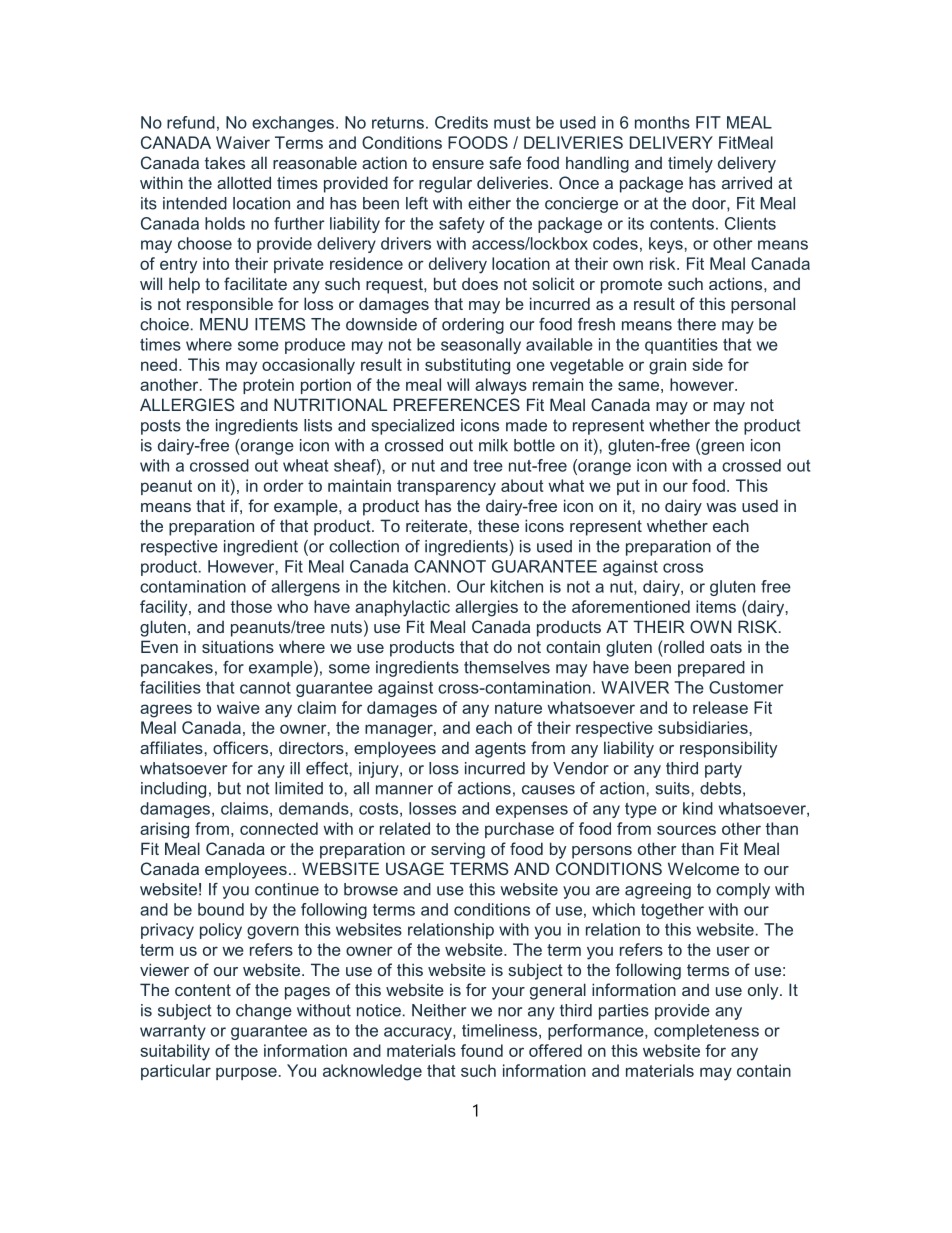  Describe the element at coordinates (703, 868) in the document. I see `Welcome` at that location.
